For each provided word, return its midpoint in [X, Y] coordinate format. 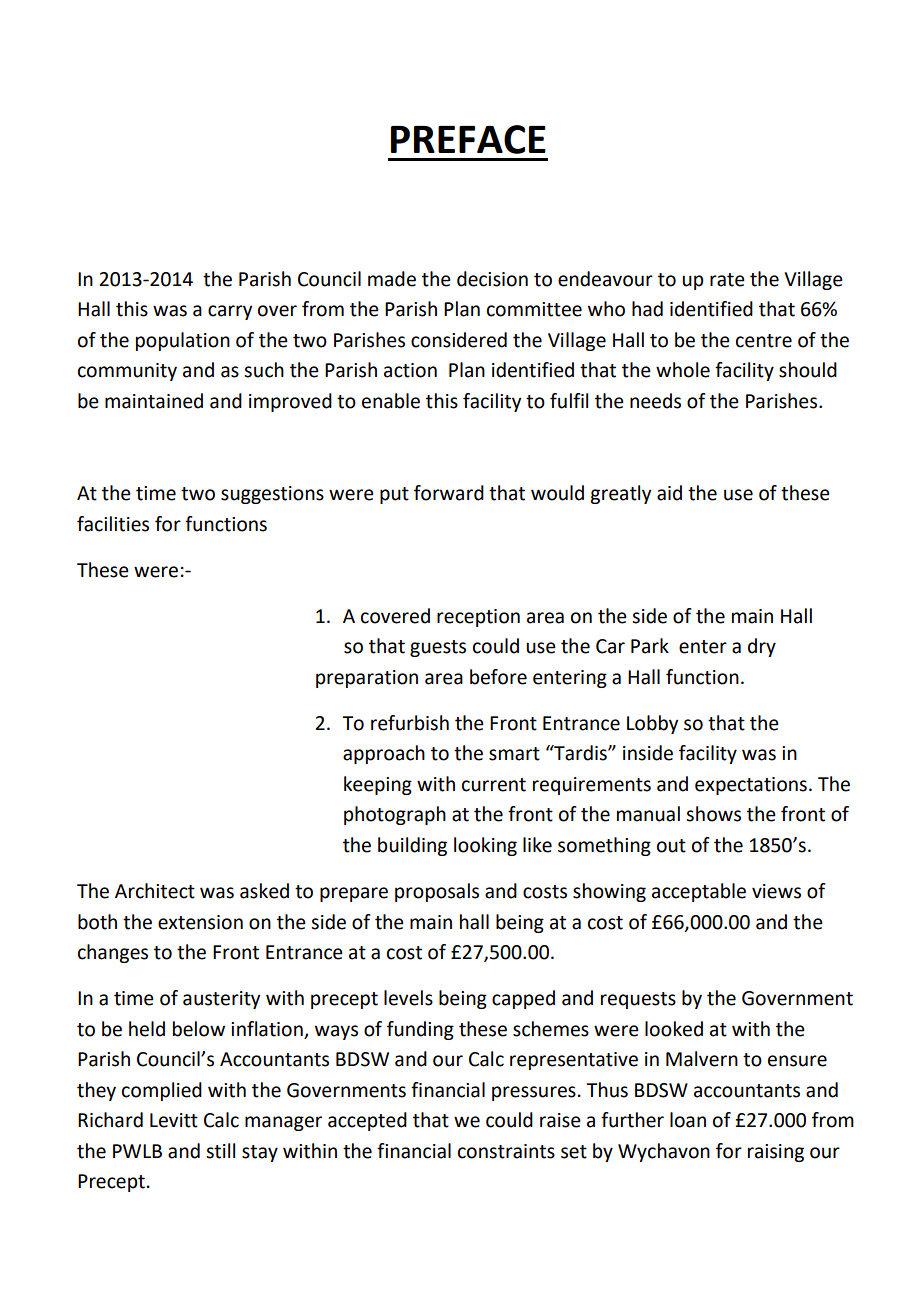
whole [683, 370]
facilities [113, 524]
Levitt [174, 1120]
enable [391, 401]
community [127, 372]
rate [727, 280]
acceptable [699, 892]
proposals [437, 892]
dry [762, 647]
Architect [155, 891]
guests [438, 648]
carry [230, 312]
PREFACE [468, 139]
